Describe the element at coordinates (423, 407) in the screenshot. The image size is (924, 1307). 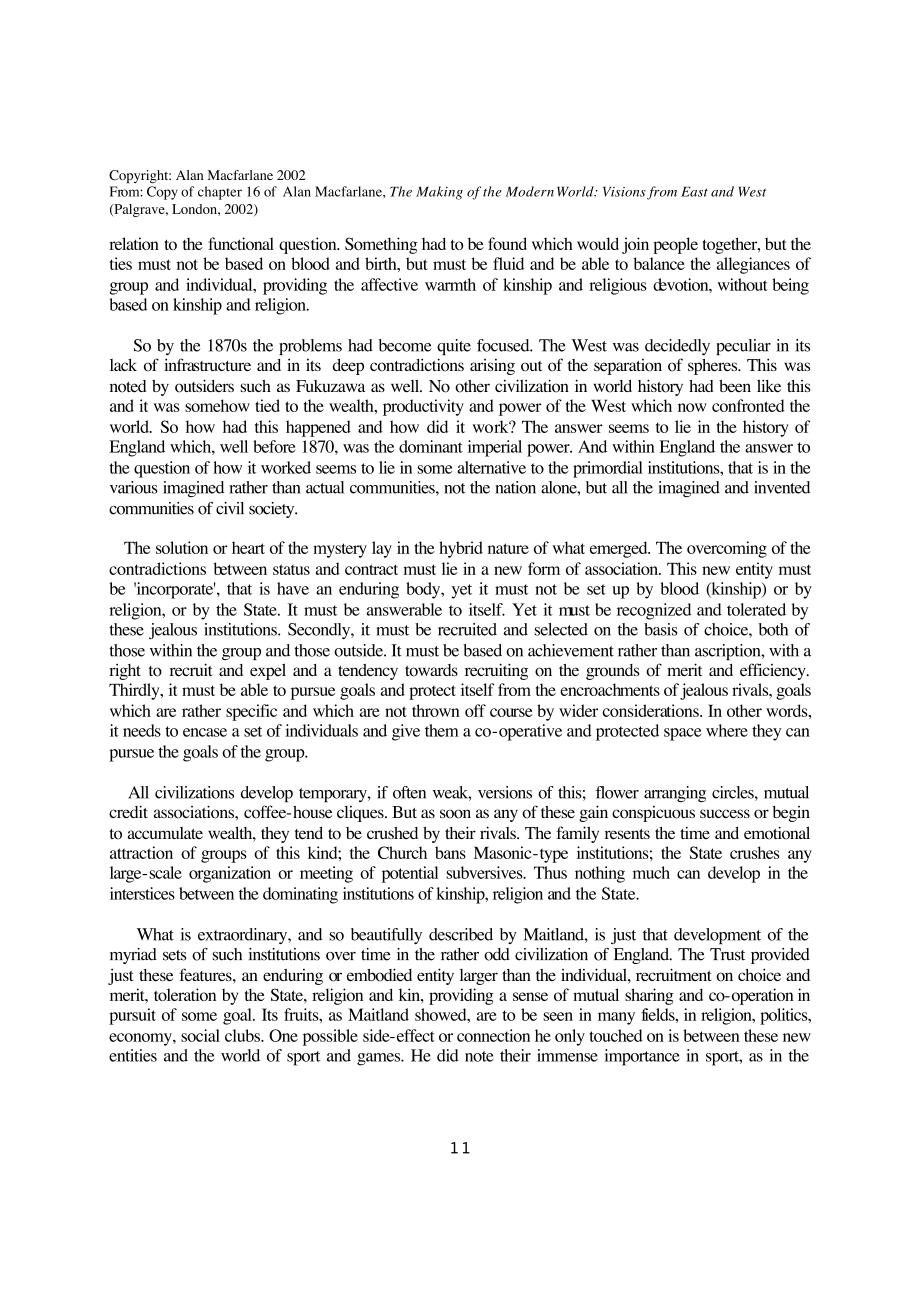
I see `productivity` at that location.
